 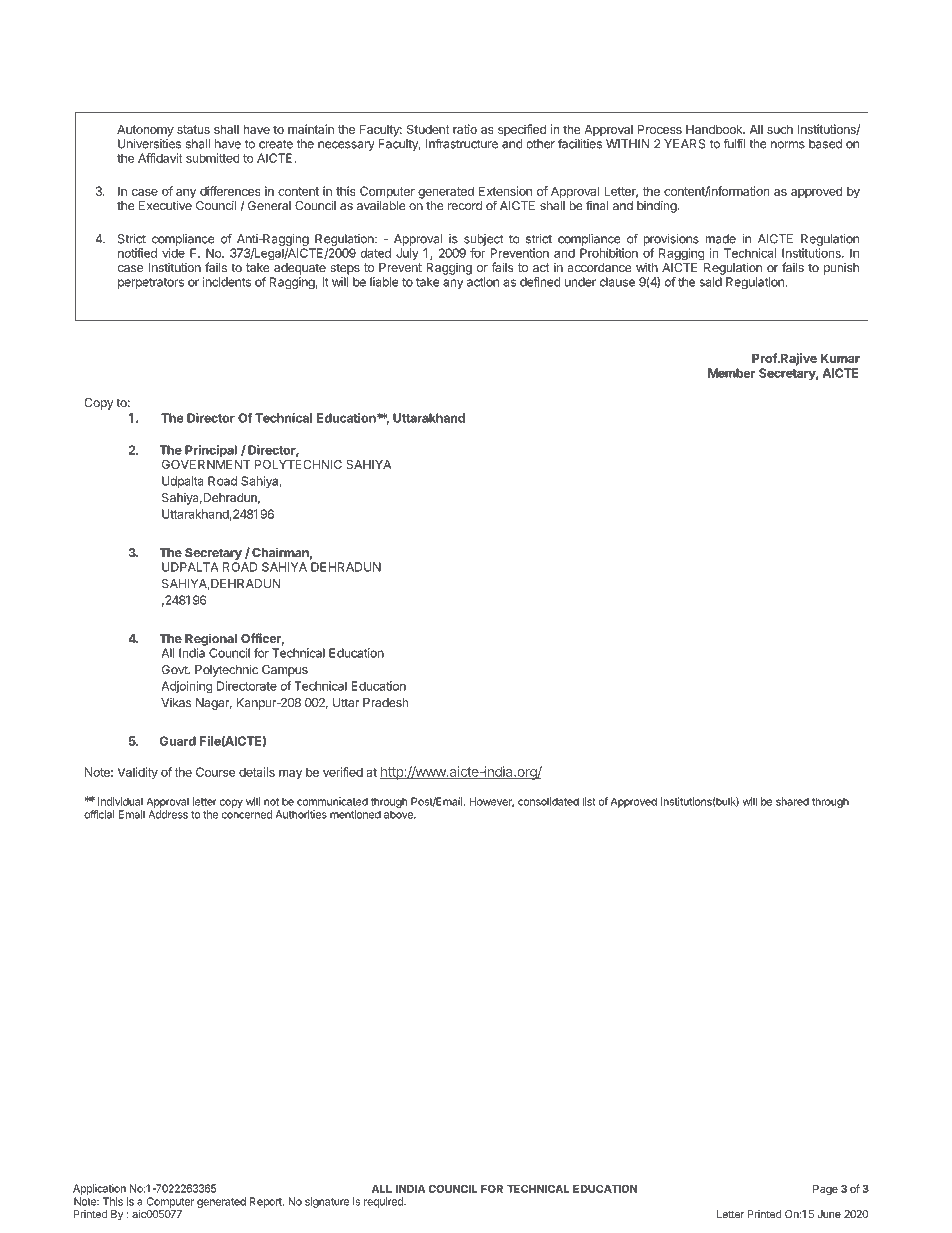 What do you see at coordinates (825, 1190) in the screenshot?
I see `Page` at bounding box center [825, 1190].
